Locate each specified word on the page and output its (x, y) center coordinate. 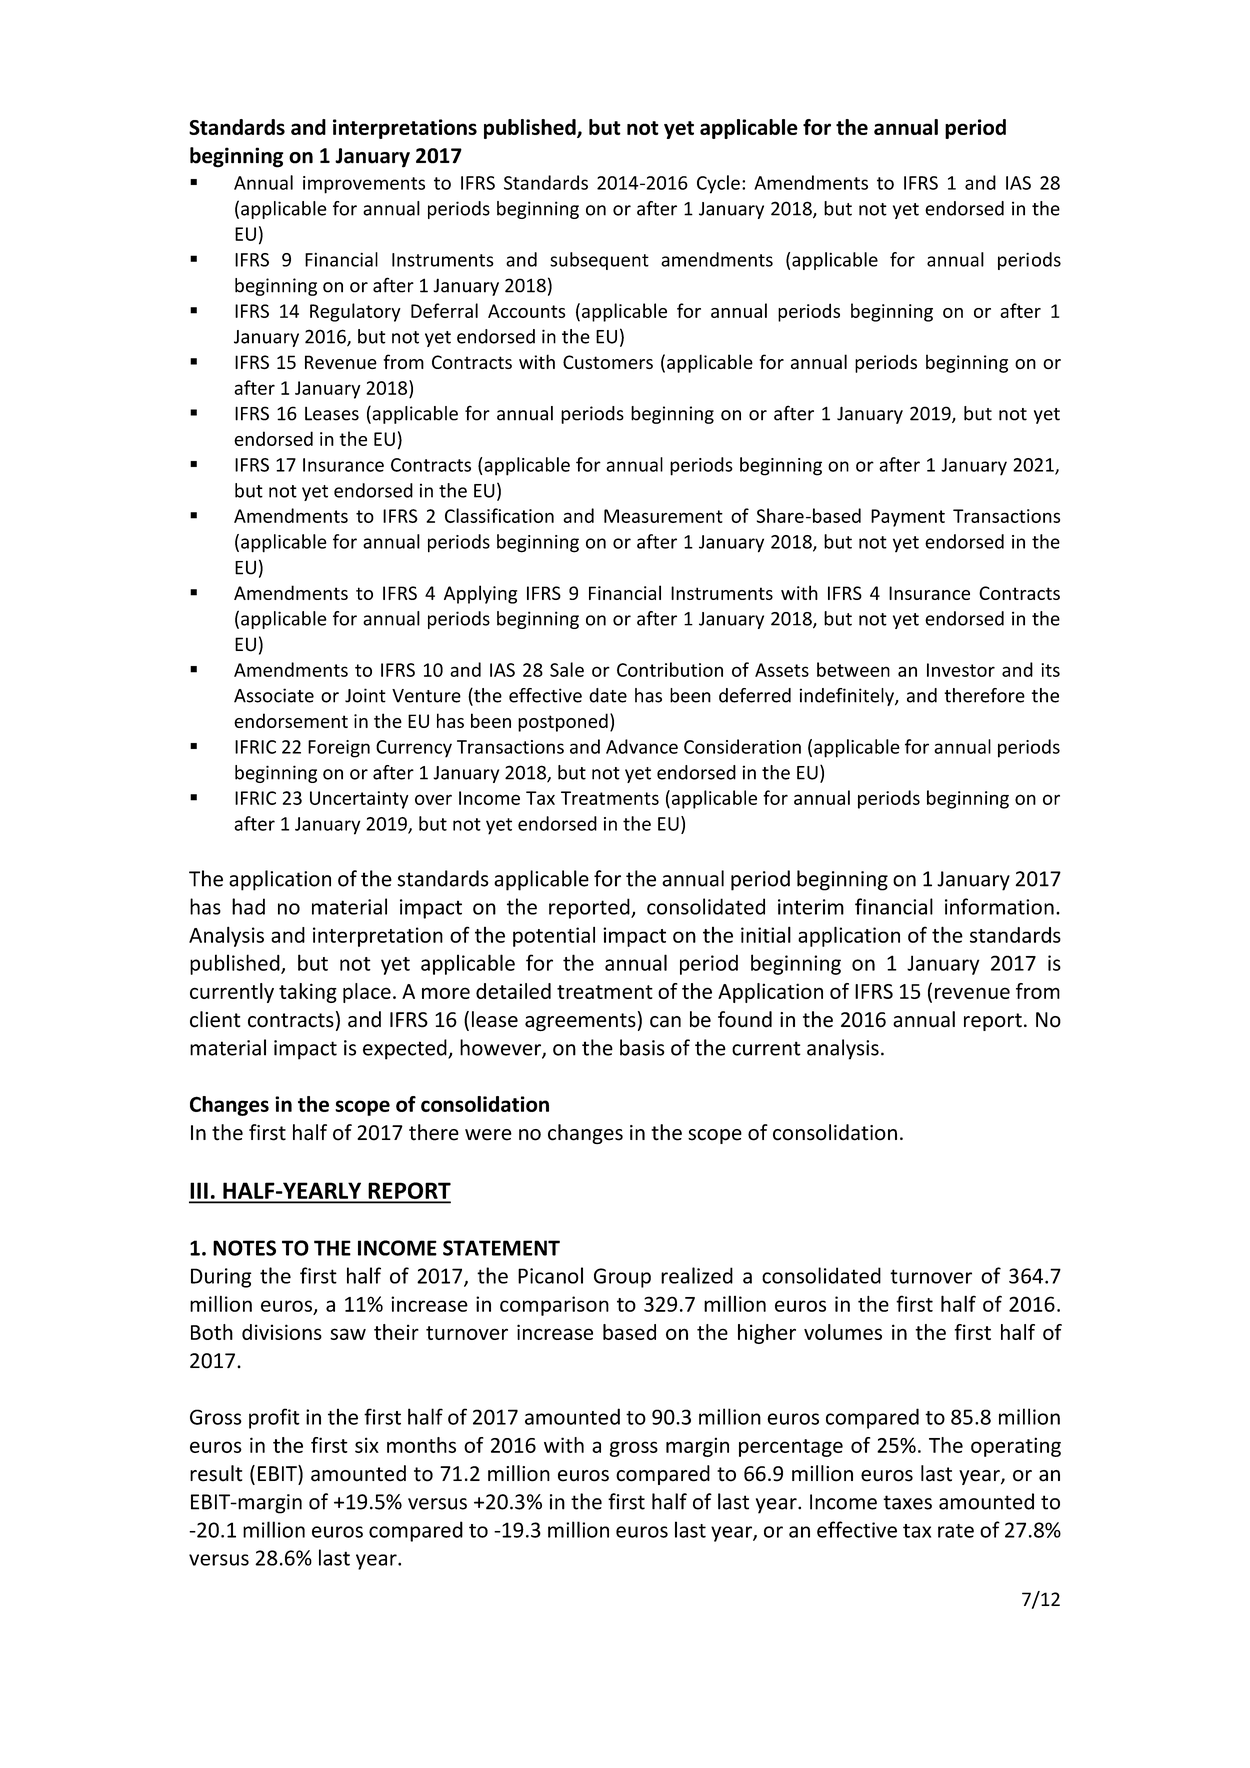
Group (622, 1278)
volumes (843, 1332)
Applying (480, 594)
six (367, 1445)
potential (554, 937)
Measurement (663, 516)
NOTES (244, 1248)
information (999, 906)
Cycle (718, 184)
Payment (908, 518)
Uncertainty (359, 800)
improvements (364, 185)
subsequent (599, 261)
